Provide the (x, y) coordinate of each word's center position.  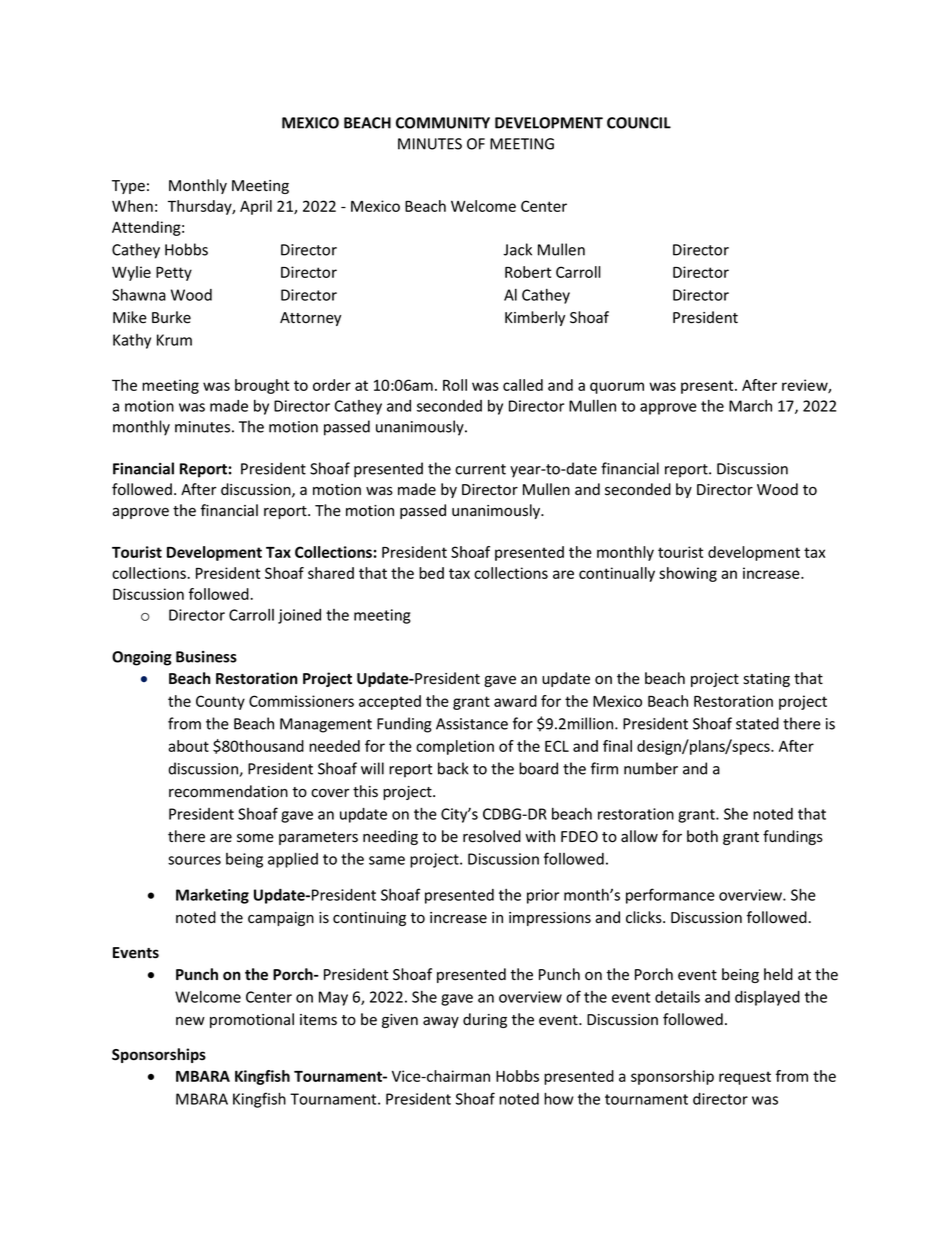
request (745, 1078)
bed (431, 573)
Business (206, 657)
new (190, 1021)
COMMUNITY (443, 123)
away (441, 1022)
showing (688, 574)
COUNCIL (639, 123)
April (256, 207)
